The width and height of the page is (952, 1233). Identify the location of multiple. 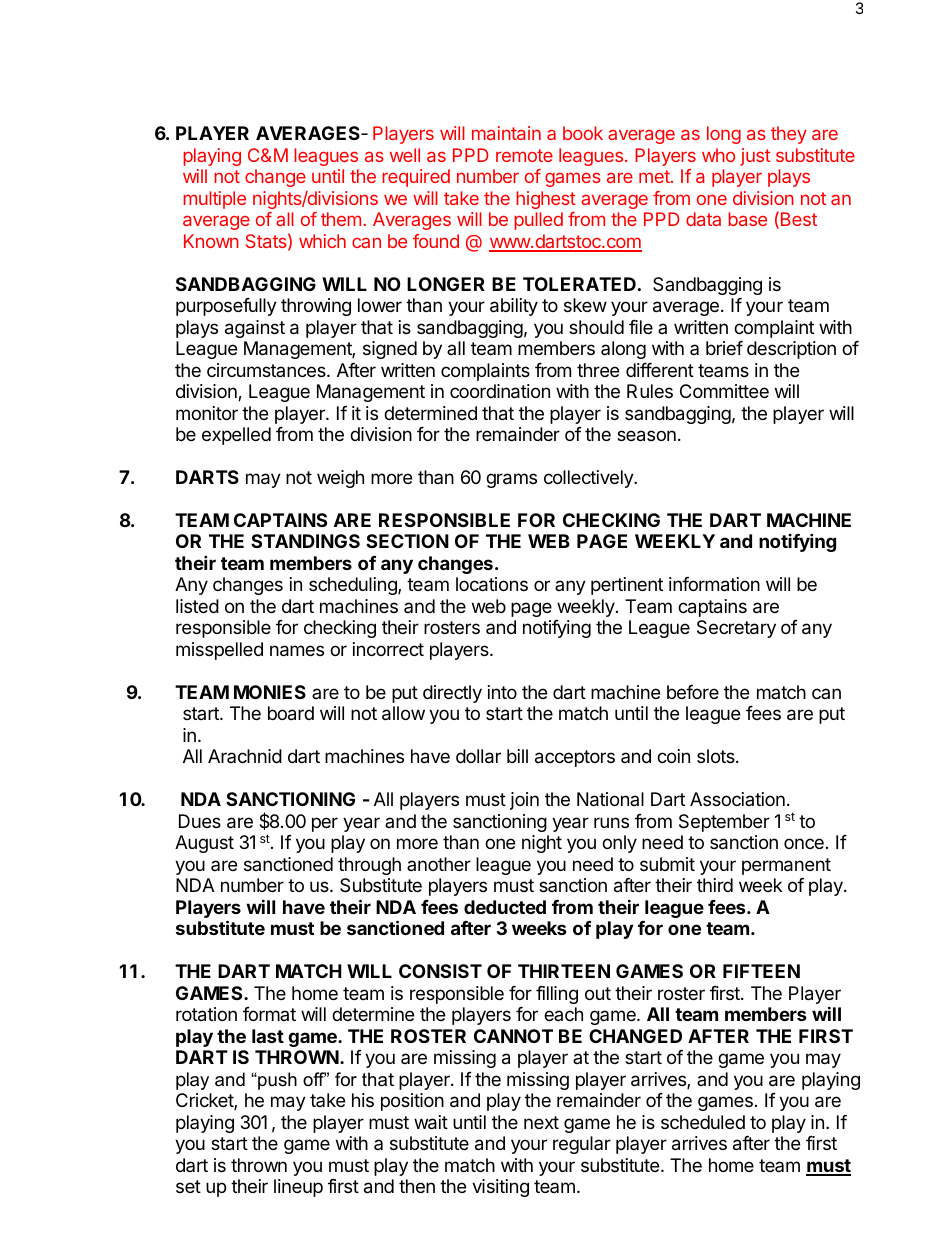
(214, 200).
